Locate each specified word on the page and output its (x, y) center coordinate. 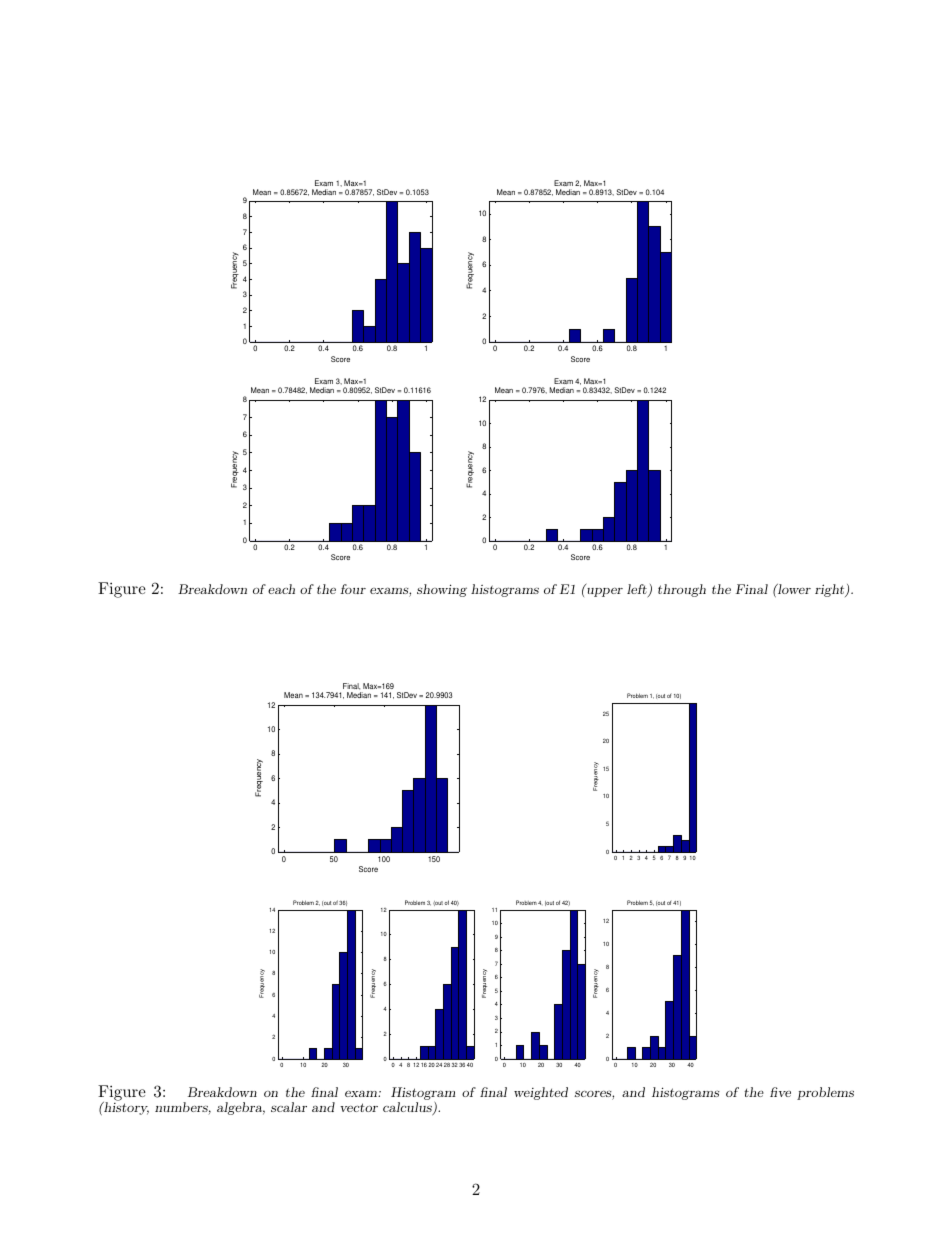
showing (442, 590)
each (281, 589)
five (780, 1092)
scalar (289, 1107)
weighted (541, 1093)
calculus (408, 1108)
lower (793, 589)
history (125, 1107)
